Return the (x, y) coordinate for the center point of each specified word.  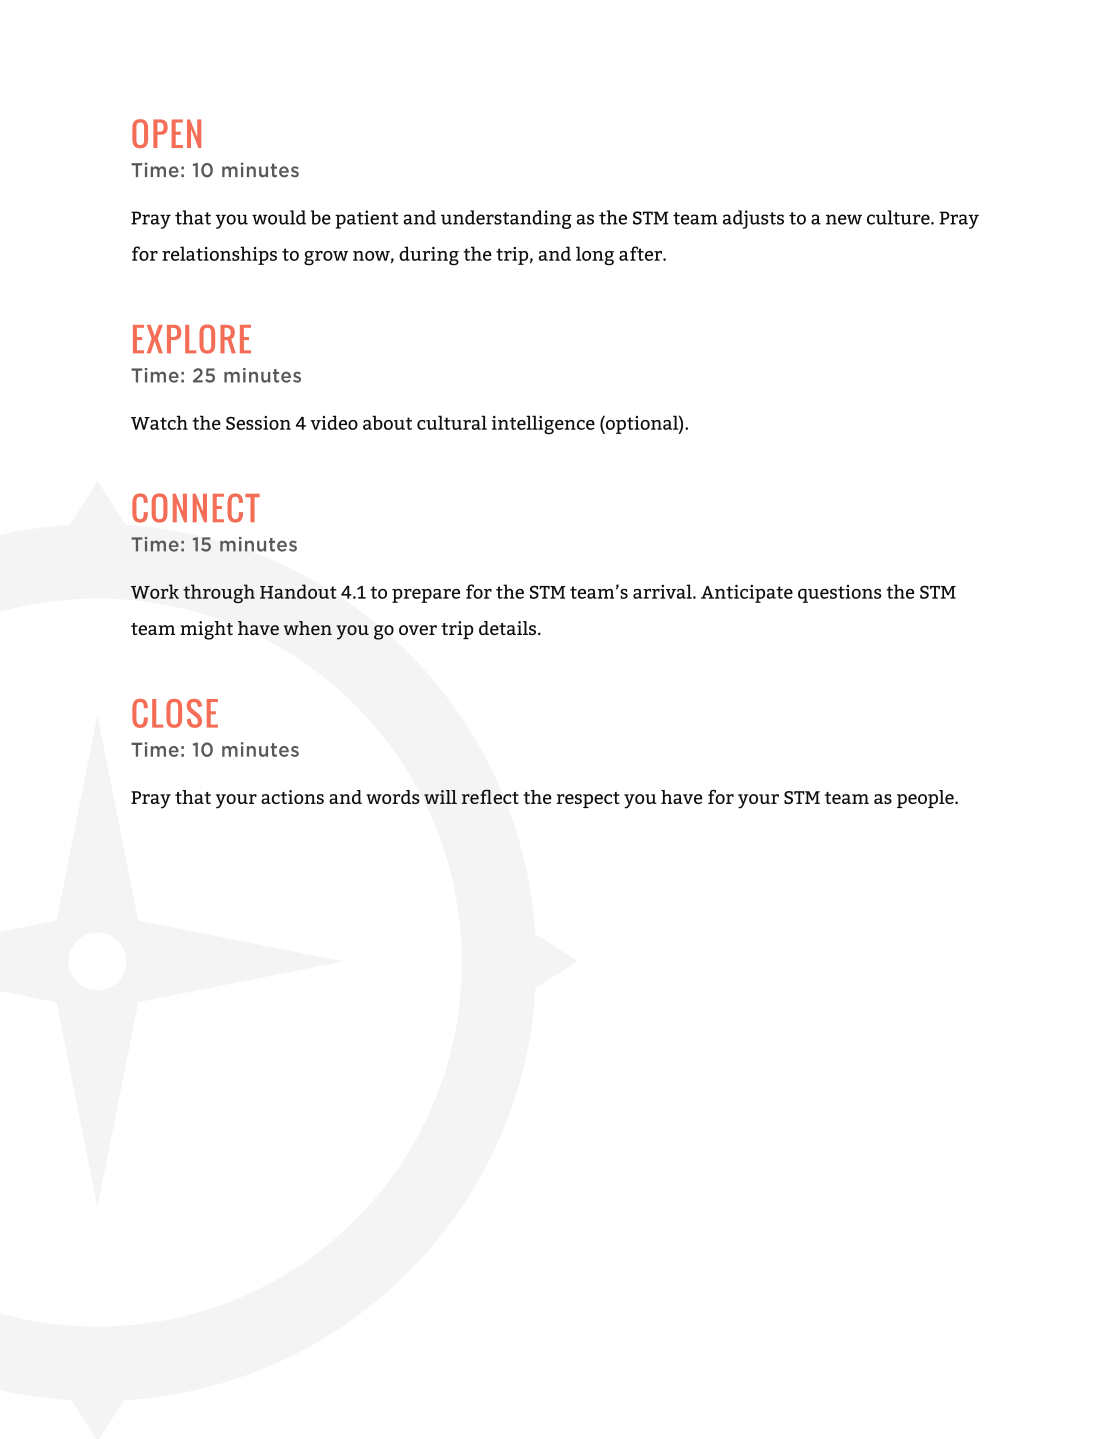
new (844, 219)
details (509, 628)
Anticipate (747, 593)
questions (839, 594)
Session (258, 423)
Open (166, 133)
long (595, 256)
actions (292, 797)
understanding (506, 219)
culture (899, 217)
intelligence (543, 425)
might (206, 630)
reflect (490, 796)
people (926, 799)
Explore (192, 339)
